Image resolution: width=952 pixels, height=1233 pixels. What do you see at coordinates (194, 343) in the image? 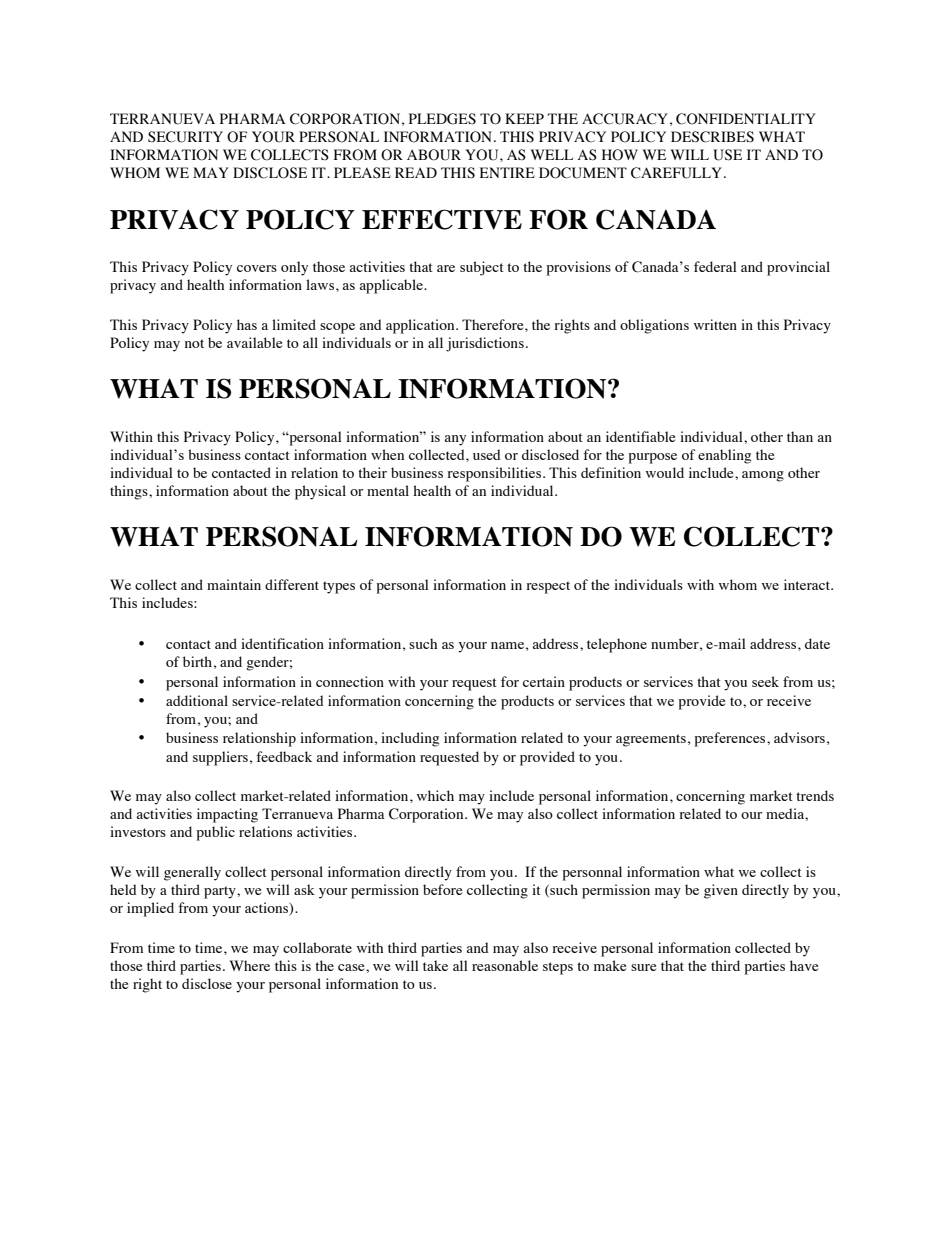
I see `not` at bounding box center [194, 343].
